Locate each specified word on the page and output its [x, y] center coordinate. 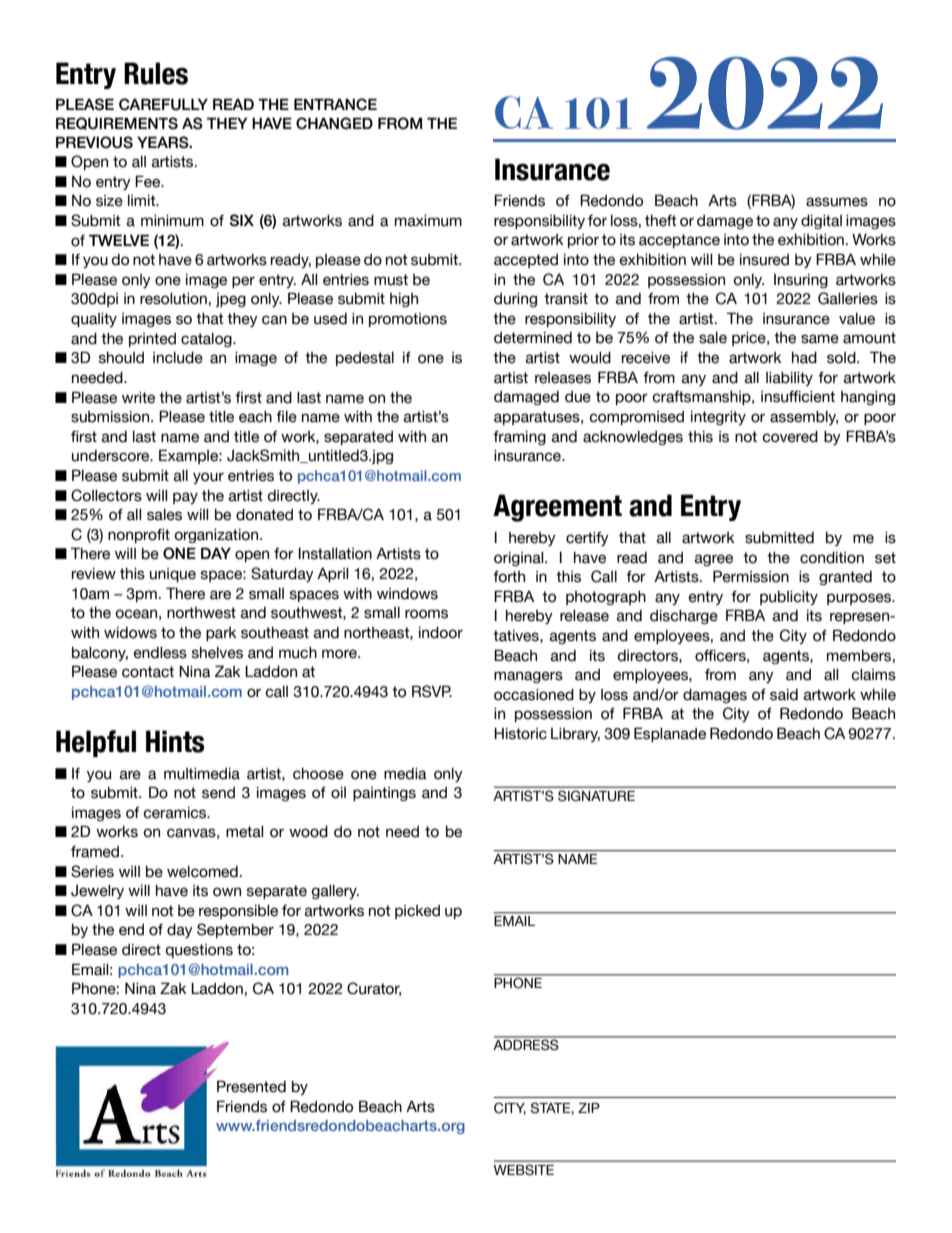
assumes [837, 202]
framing [519, 438]
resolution [173, 299]
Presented [251, 1086]
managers [528, 677]
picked [417, 912]
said [784, 695]
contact [148, 672]
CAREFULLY [163, 104]
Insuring [801, 281]
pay [185, 498]
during [515, 300]
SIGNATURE [596, 796]
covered [790, 437]
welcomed [202, 872]
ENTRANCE [335, 104]
